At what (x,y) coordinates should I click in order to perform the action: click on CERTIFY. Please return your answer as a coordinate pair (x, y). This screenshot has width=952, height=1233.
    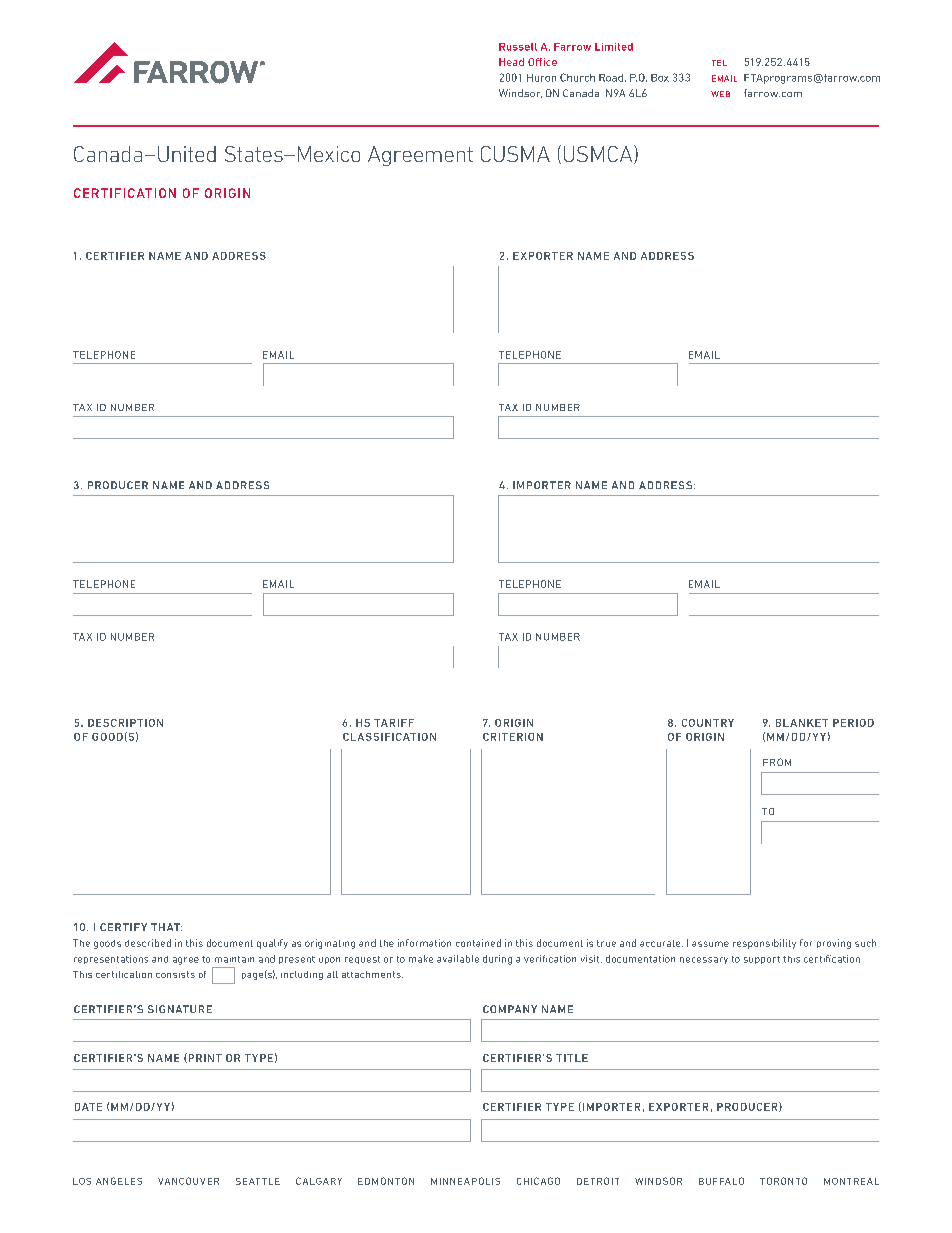
    Looking at the image, I should click on (123, 927).
